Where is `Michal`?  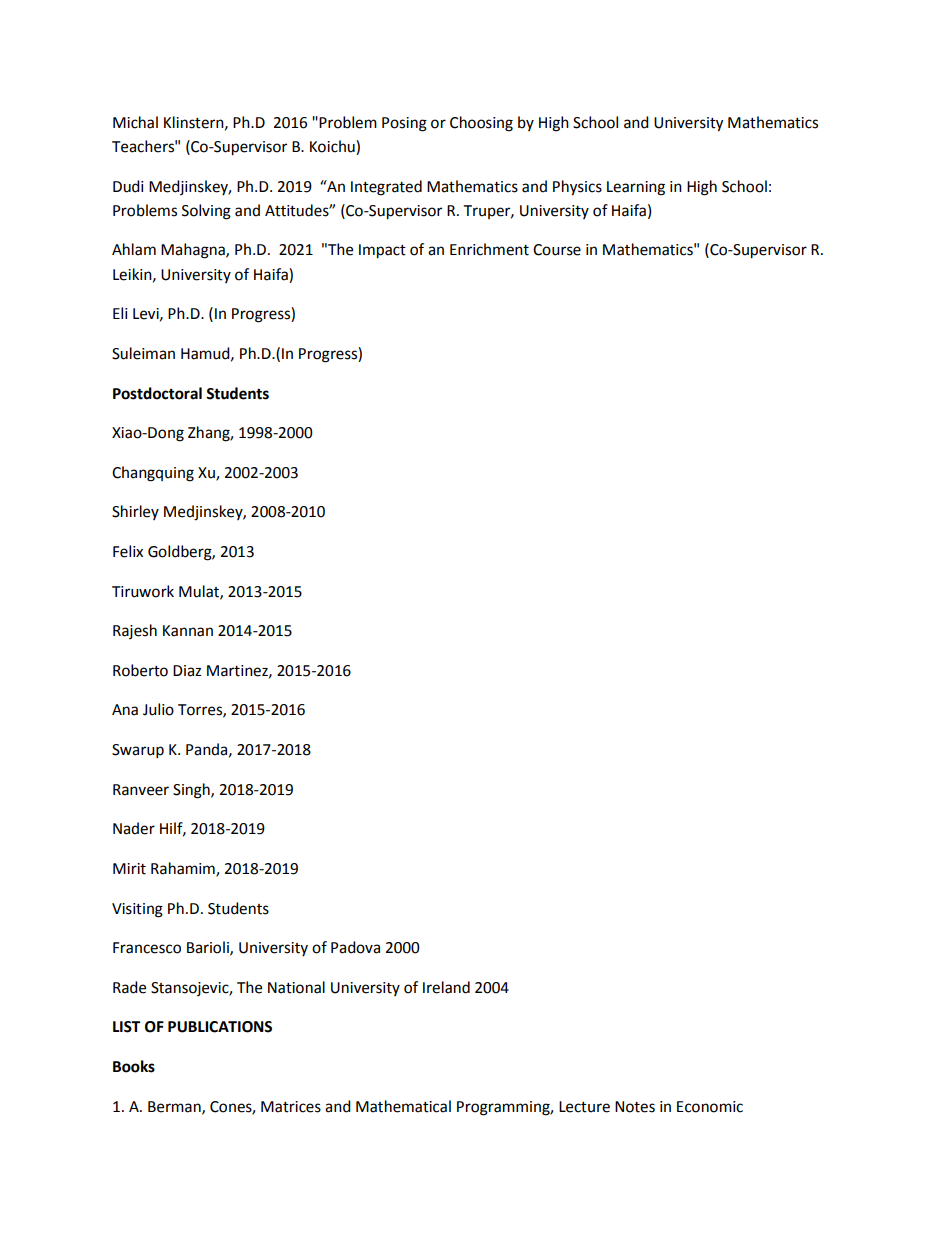 Michal is located at coordinates (135, 122).
